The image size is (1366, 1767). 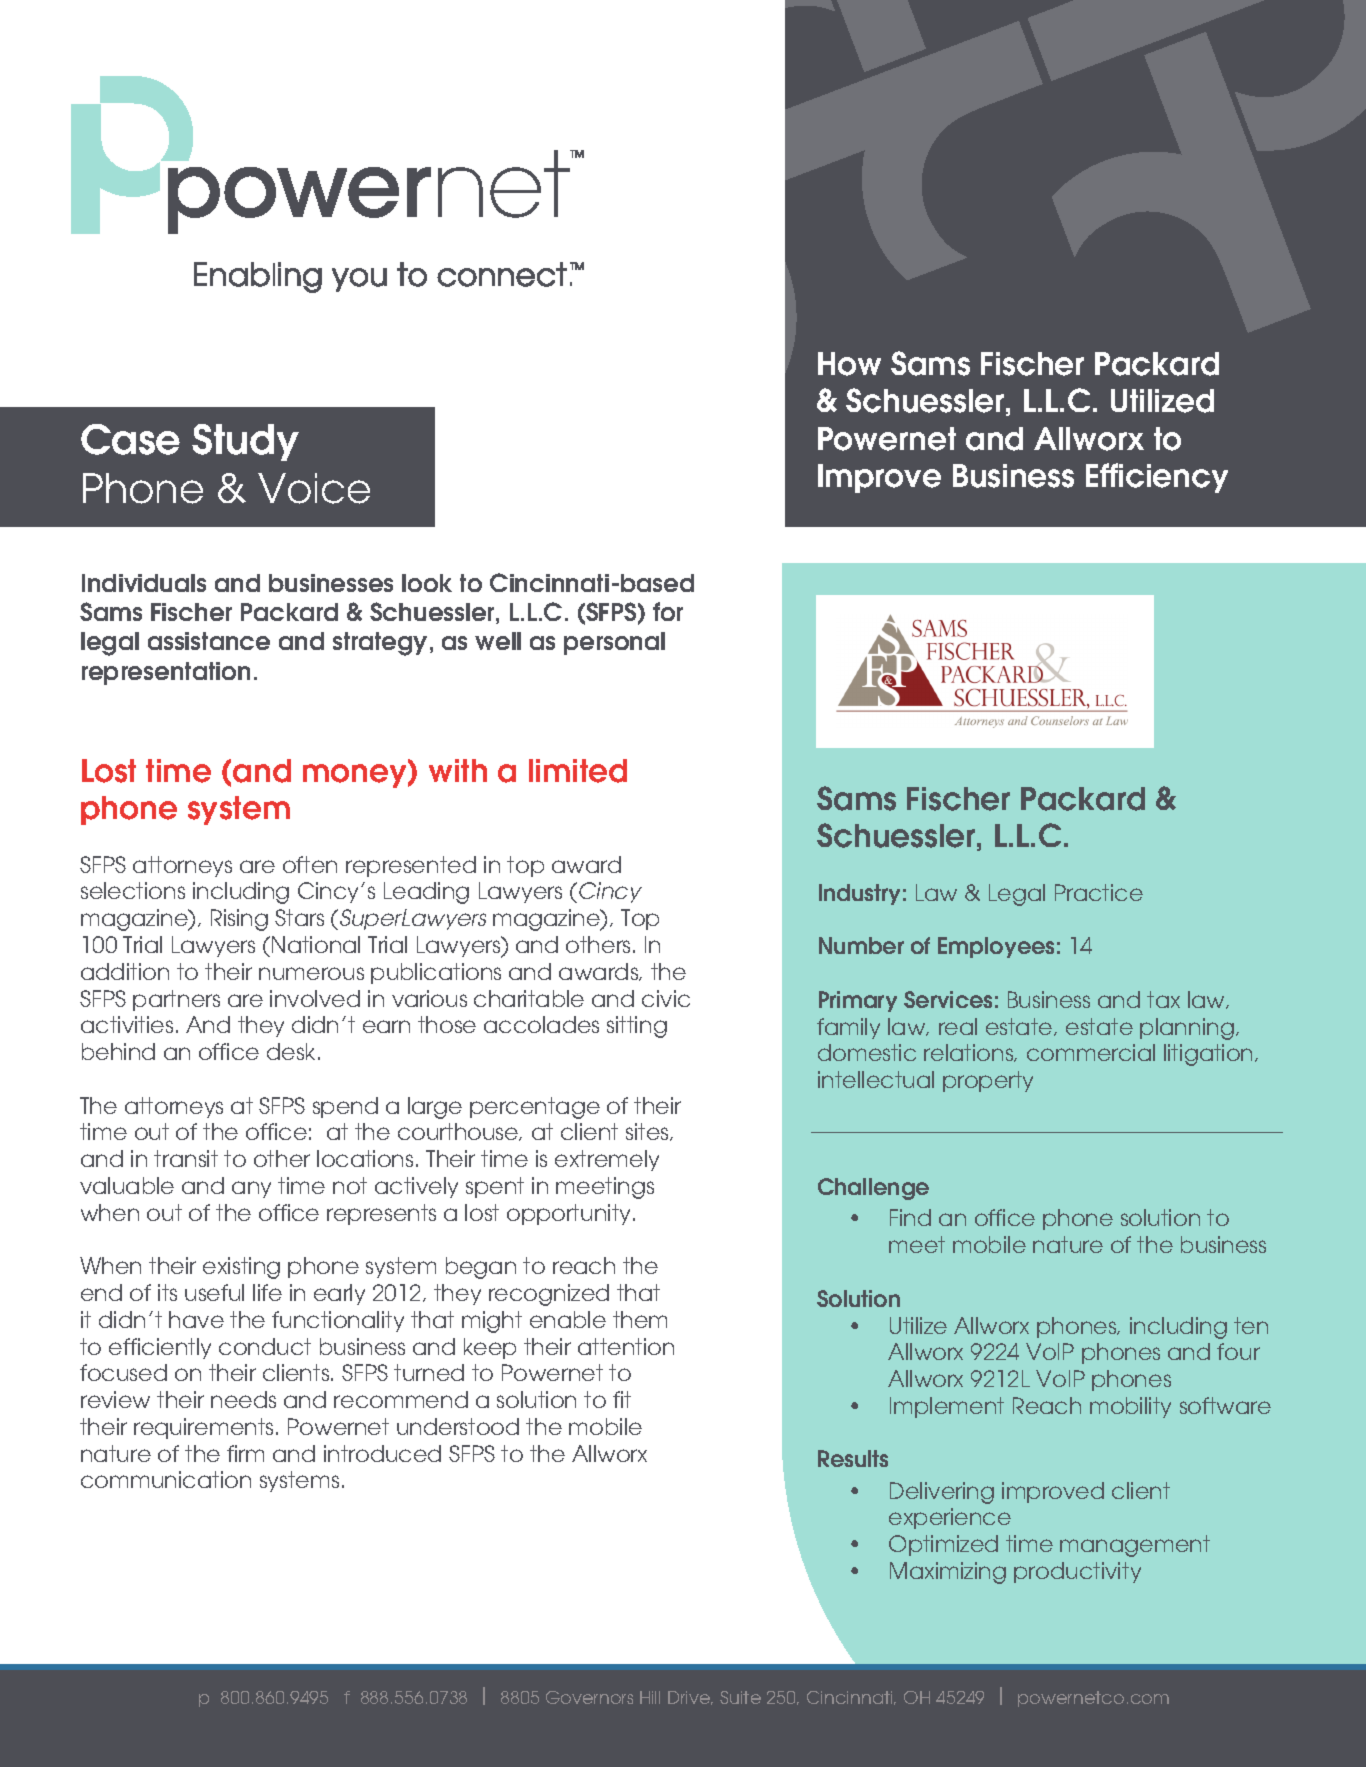 What do you see at coordinates (166, 1479) in the document?
I see `communication` at bounding box center [166, 1479].
